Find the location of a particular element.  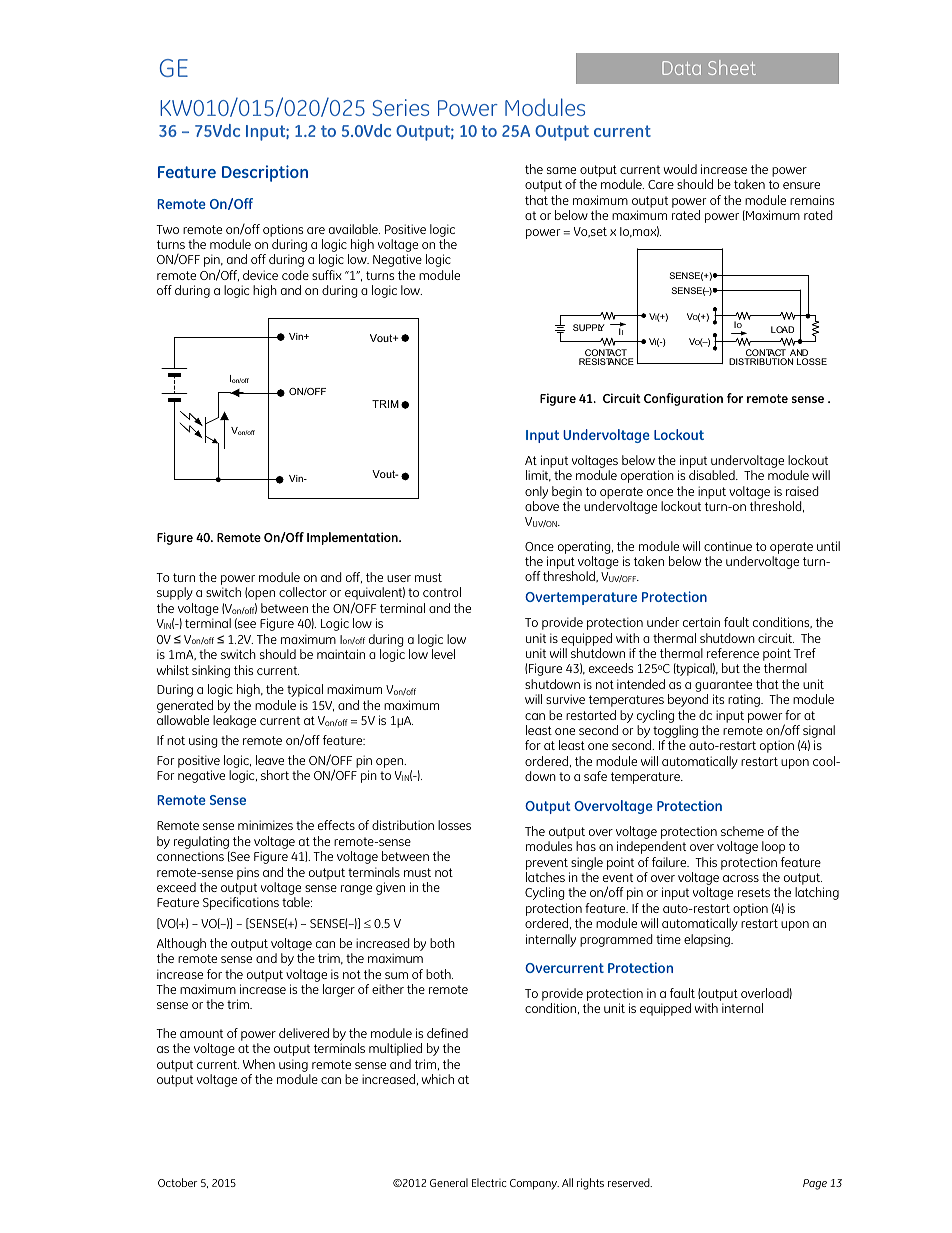

RESISTANCE is located at coordinates (606, 361).
